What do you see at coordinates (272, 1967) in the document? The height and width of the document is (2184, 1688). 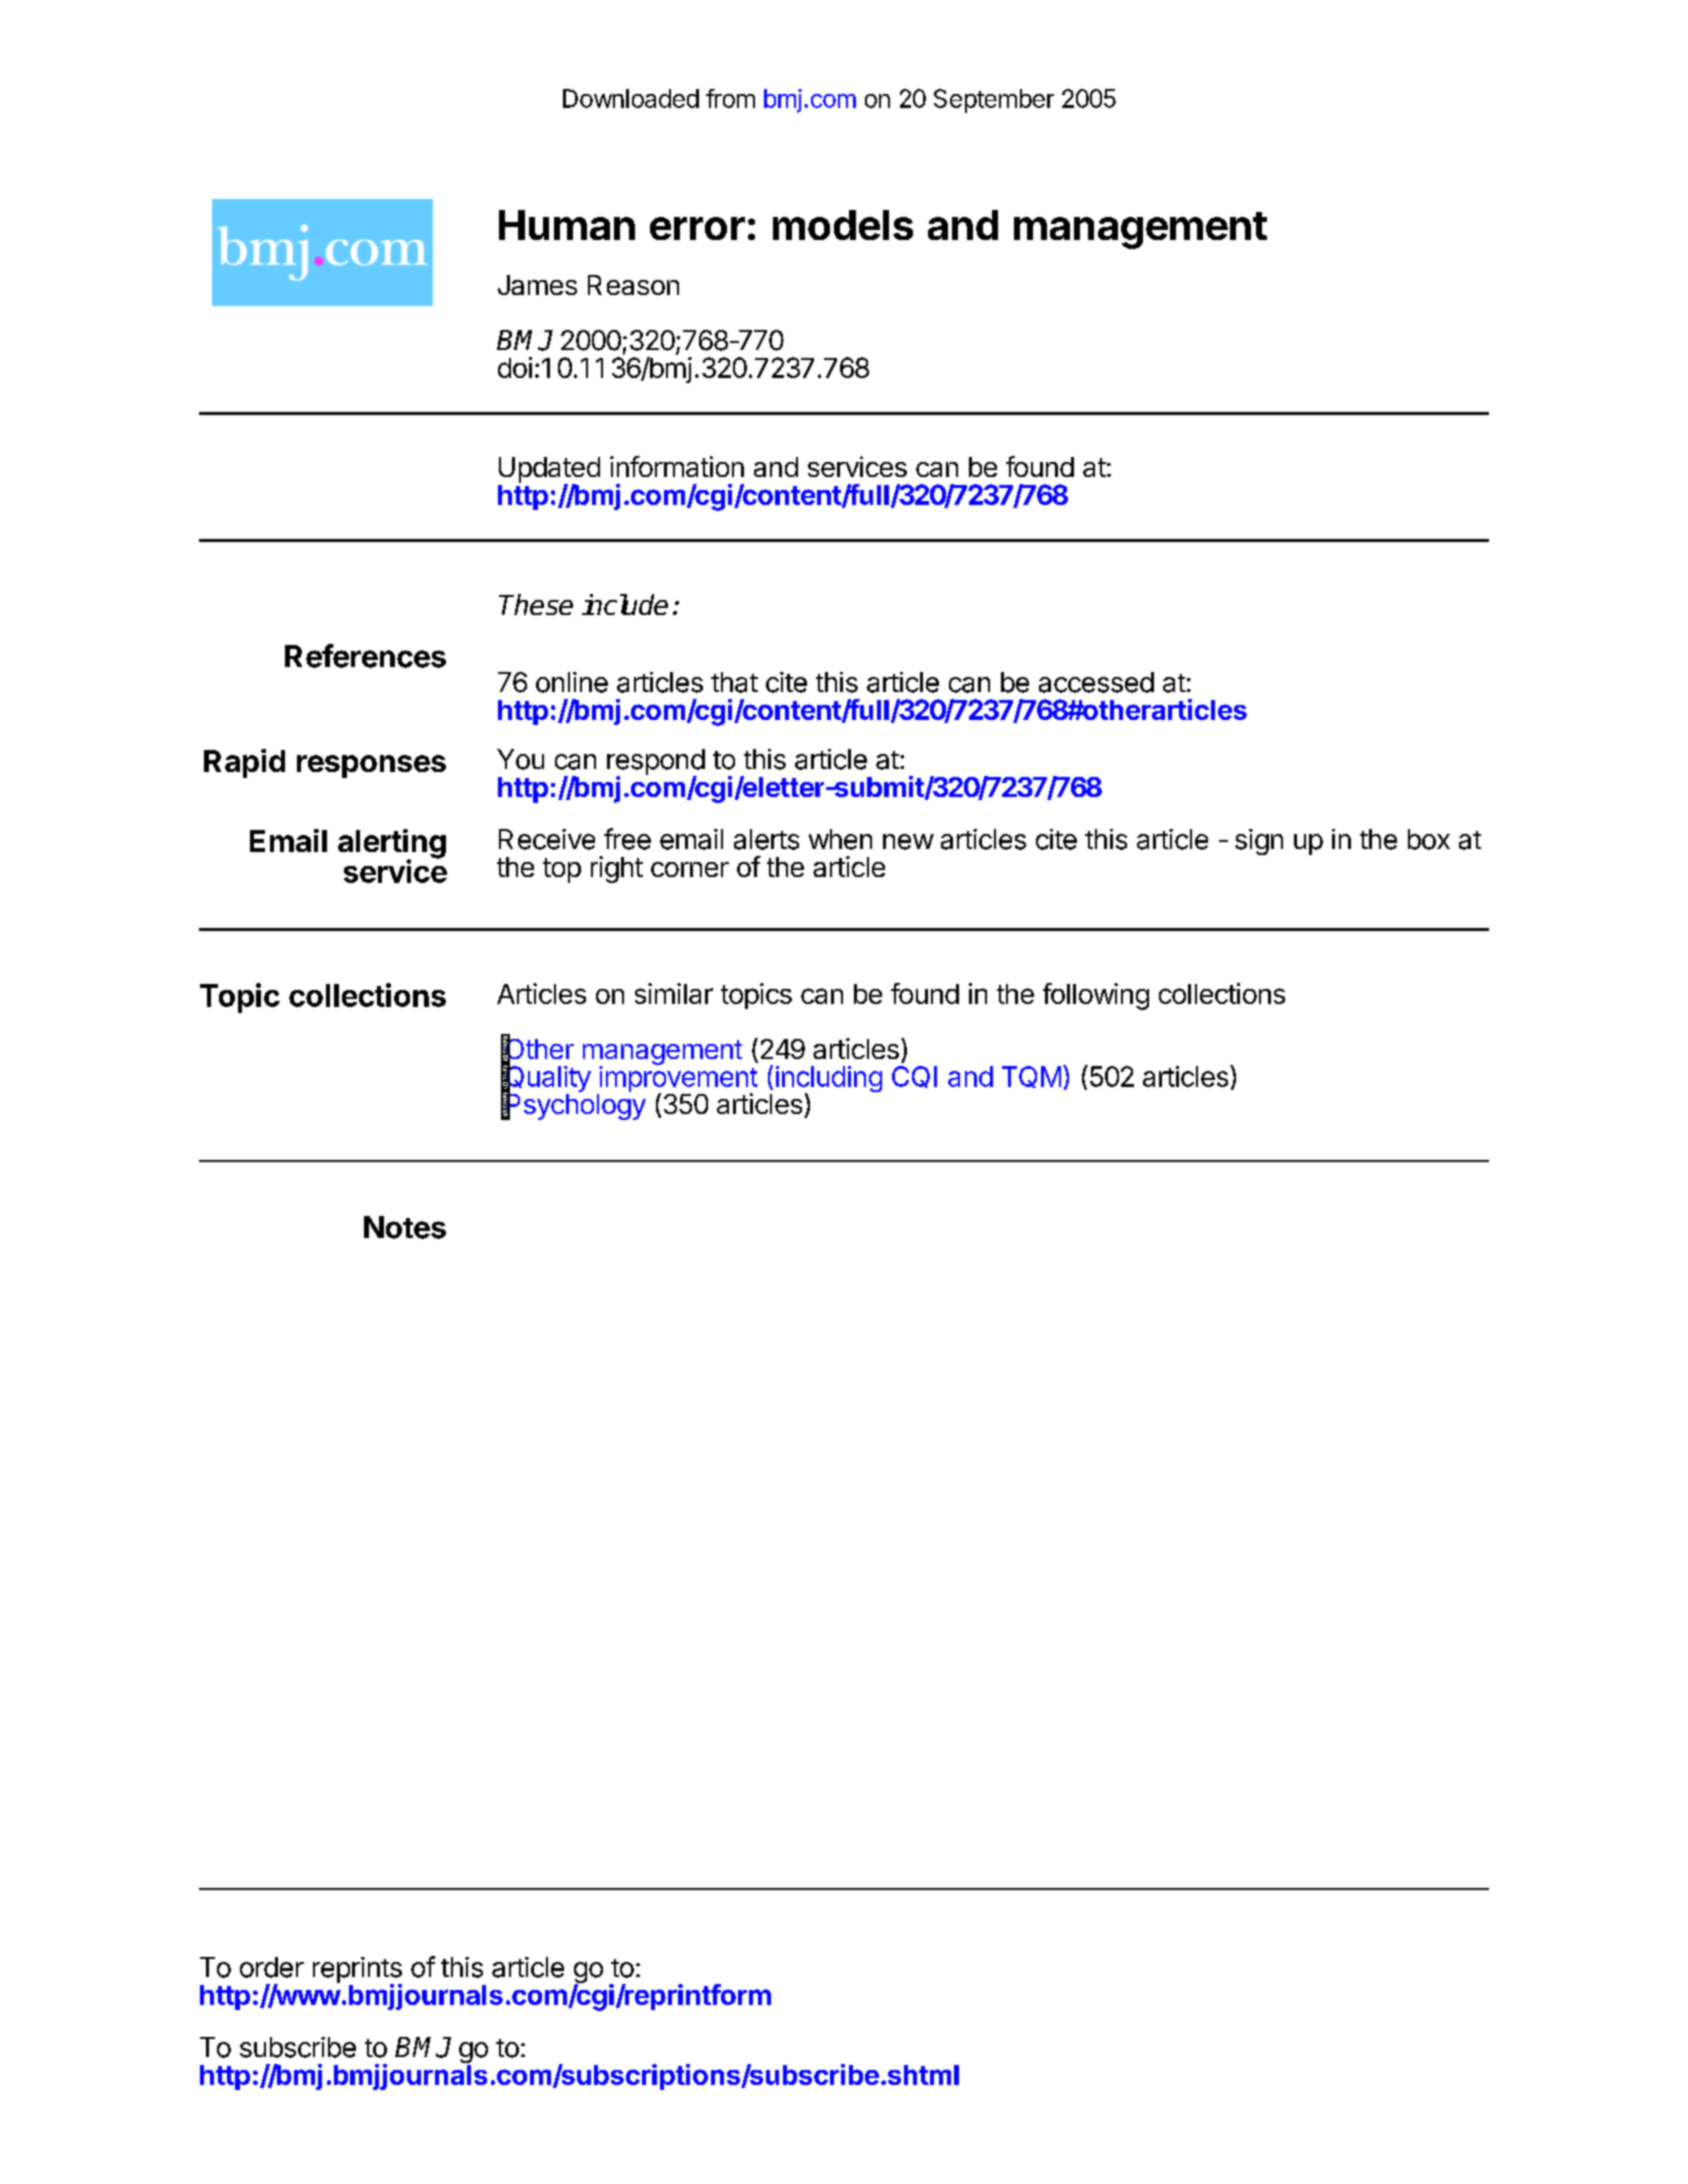 I see `order` at bounding box center [272, 1967].
